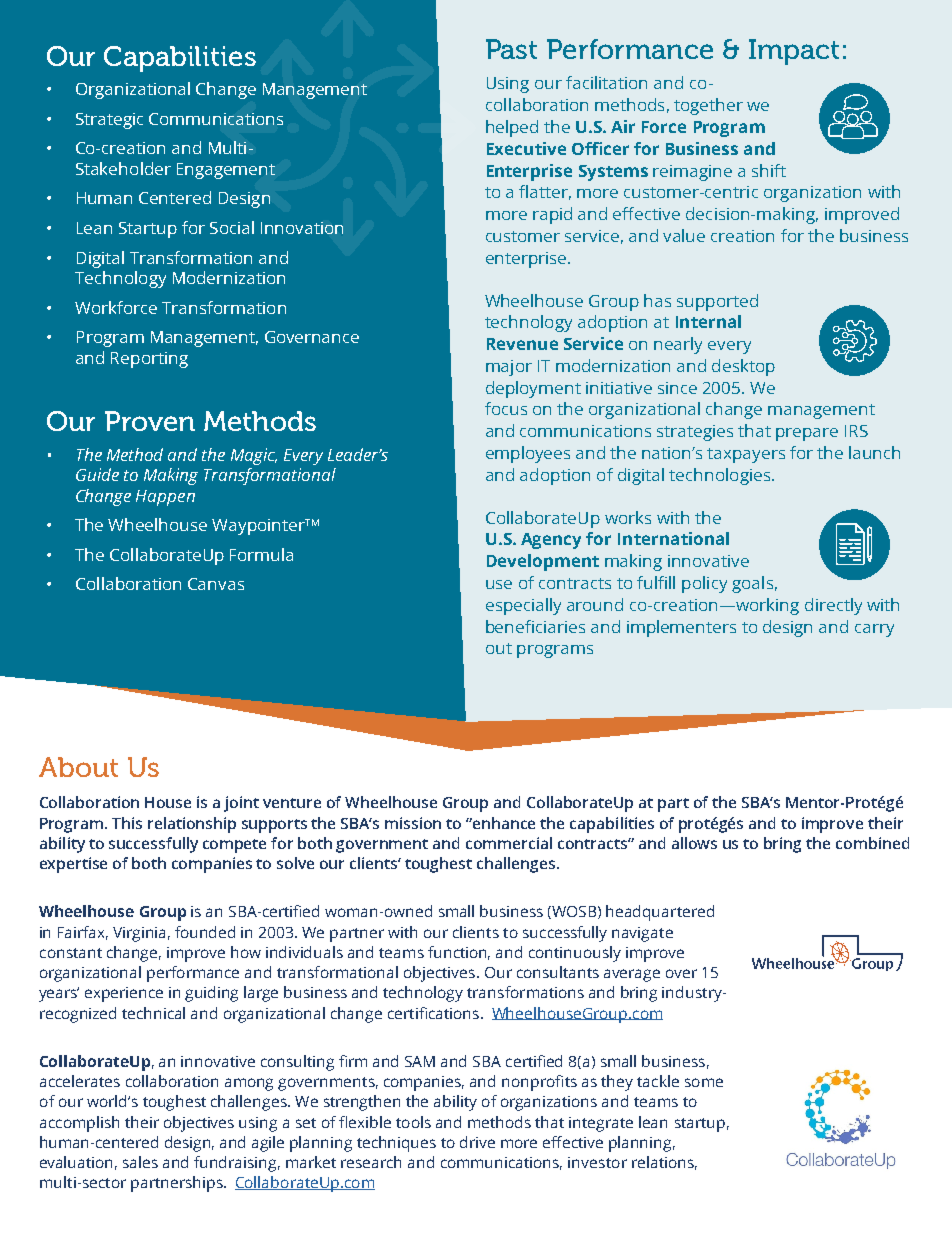 This image has height=1233, width=952. What do you see at coordinates (523, 606) in the image?
I see `especially` at bounding box center [523, 606].
